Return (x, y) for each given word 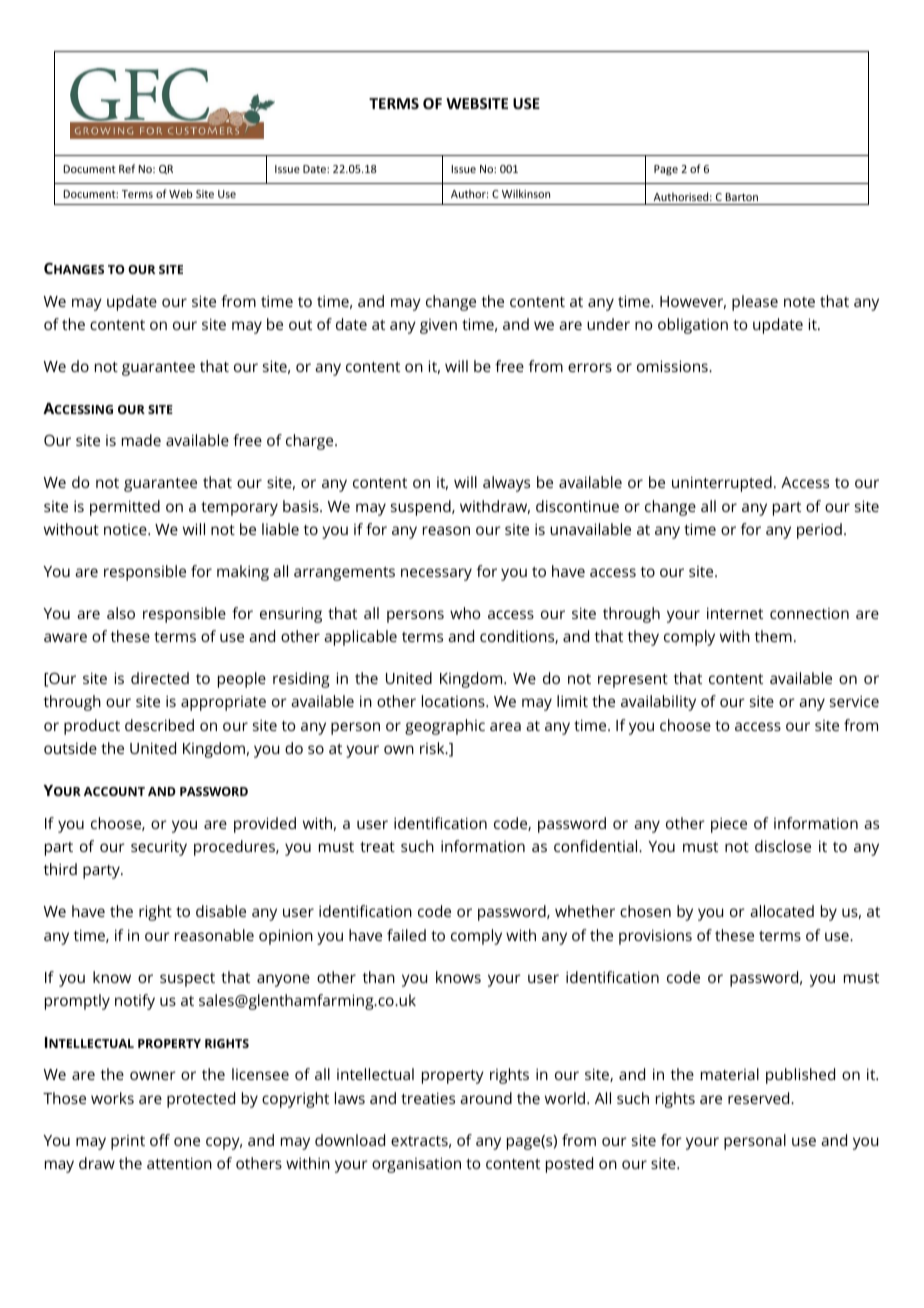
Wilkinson (526, 193)
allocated (782, 911)
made (141, 440)
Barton (742, 197)
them (773, 636)
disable (221, 911)
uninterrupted (722, 484)
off (160, 1140)
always (506, 484)
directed (160, 678)
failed (406, 935)
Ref (127, 168)
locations (454, 701)
